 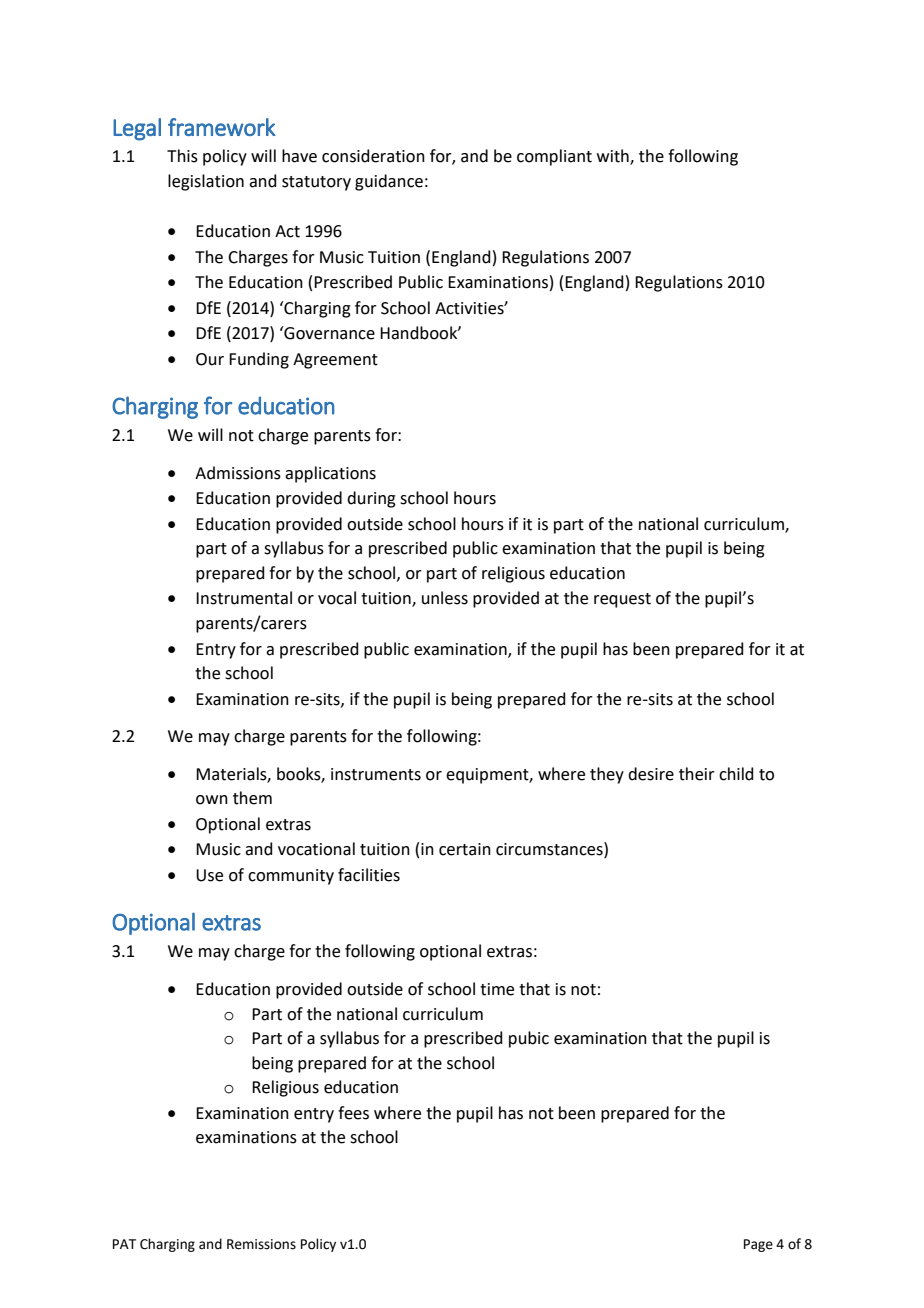 What do you see at coordinates (697, 774) in the image?
I see `their` at bounding box center [697, 774].
